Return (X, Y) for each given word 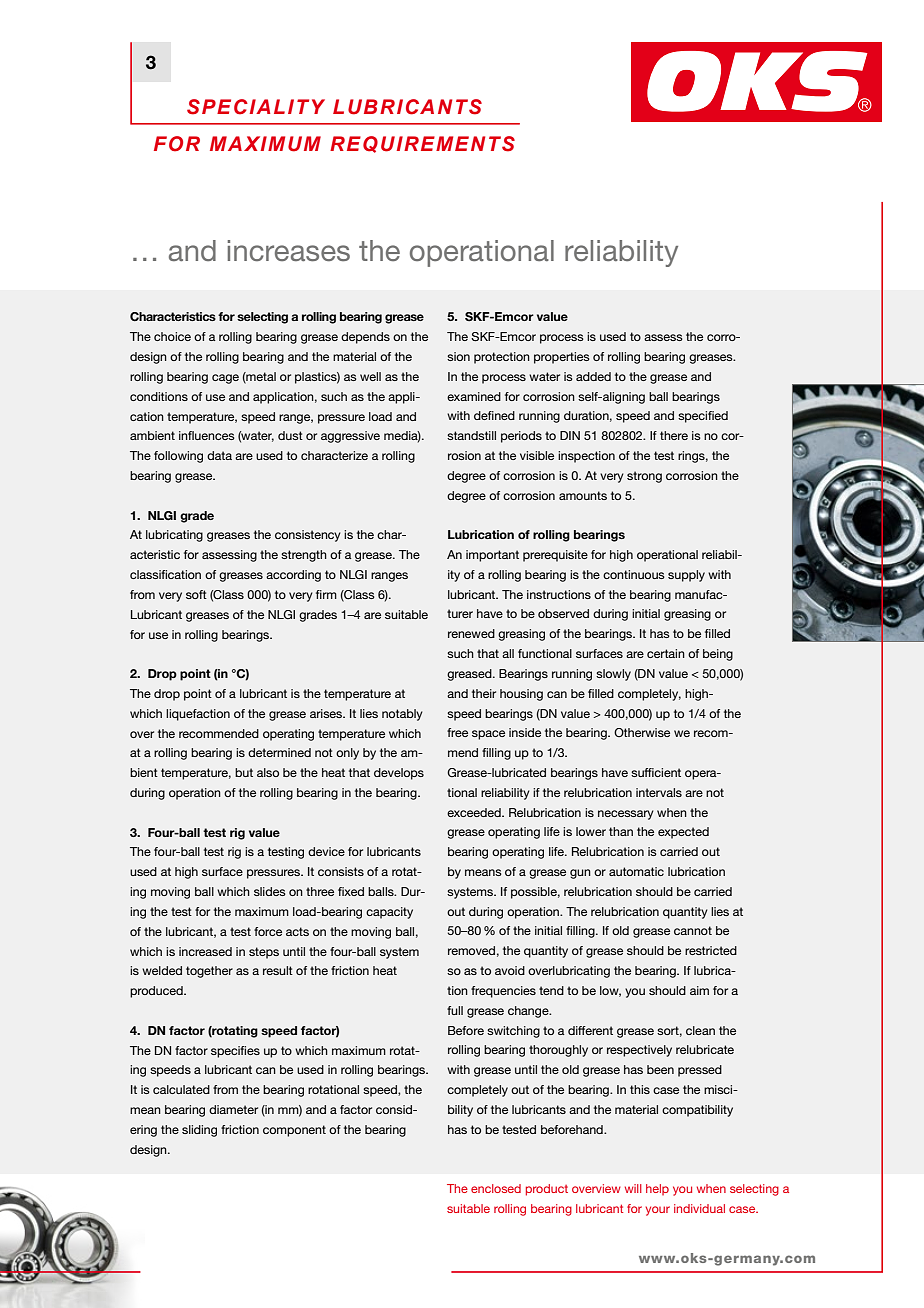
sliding (199, 1131)
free (457, 732)
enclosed (496, 1188)
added (593, 376)
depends (365, 338)
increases (289, 251)
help (657, 1189)
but (244, 772)
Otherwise (642, 732)
